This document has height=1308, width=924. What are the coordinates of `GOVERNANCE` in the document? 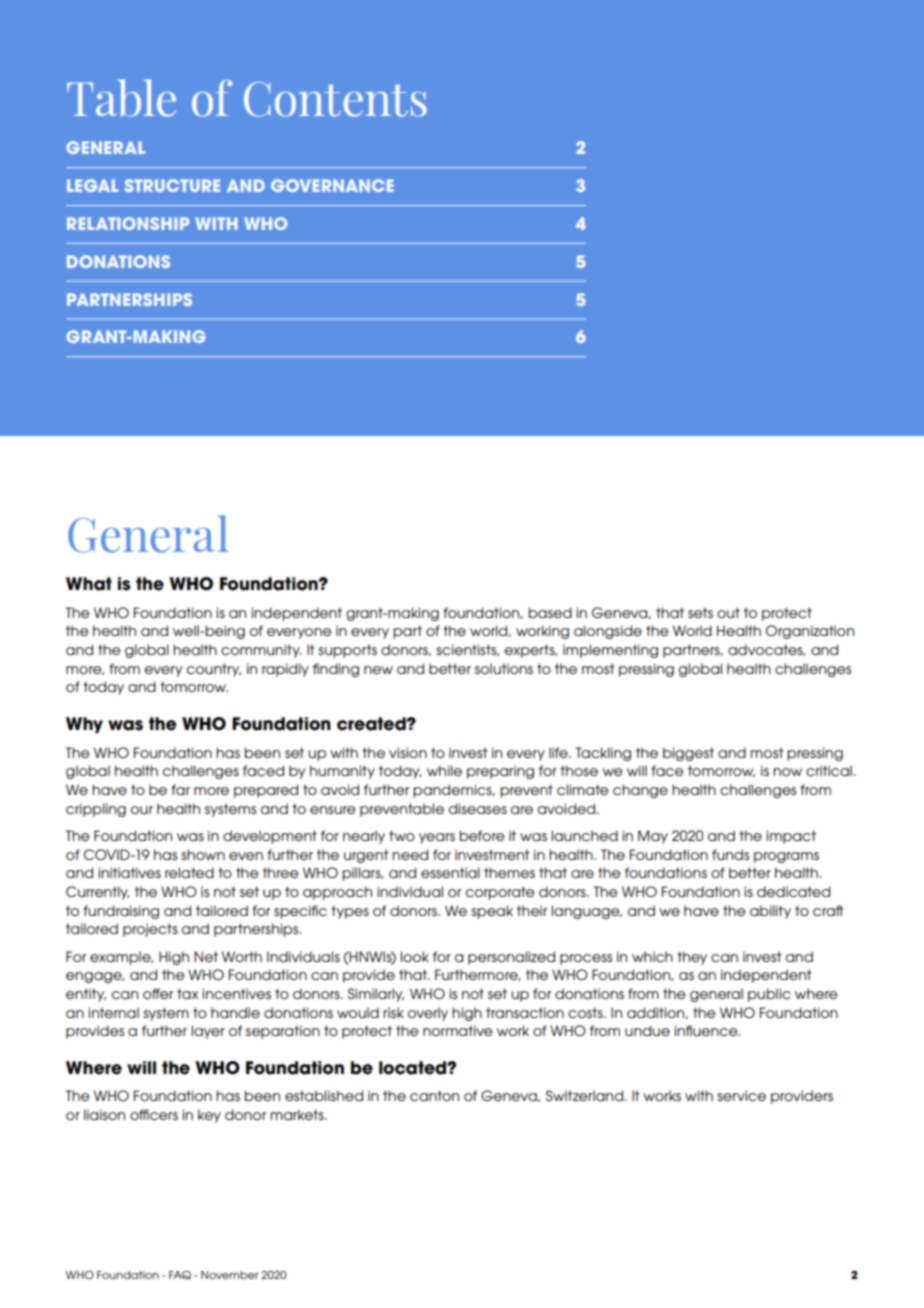 It's located at (332, 185).
